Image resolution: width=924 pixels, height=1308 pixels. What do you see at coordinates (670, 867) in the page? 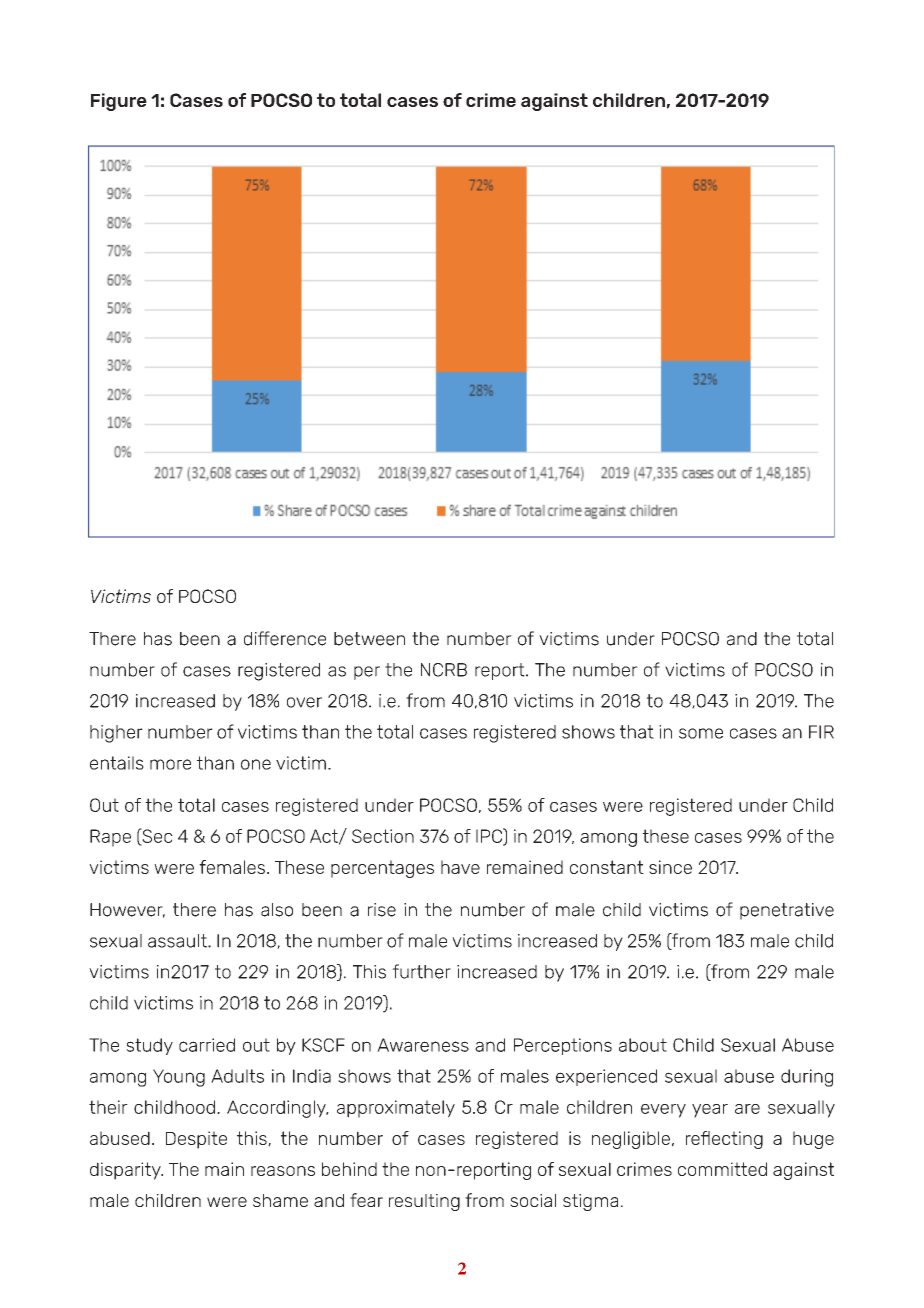
I see `since` at bounding box center [670, 867].
